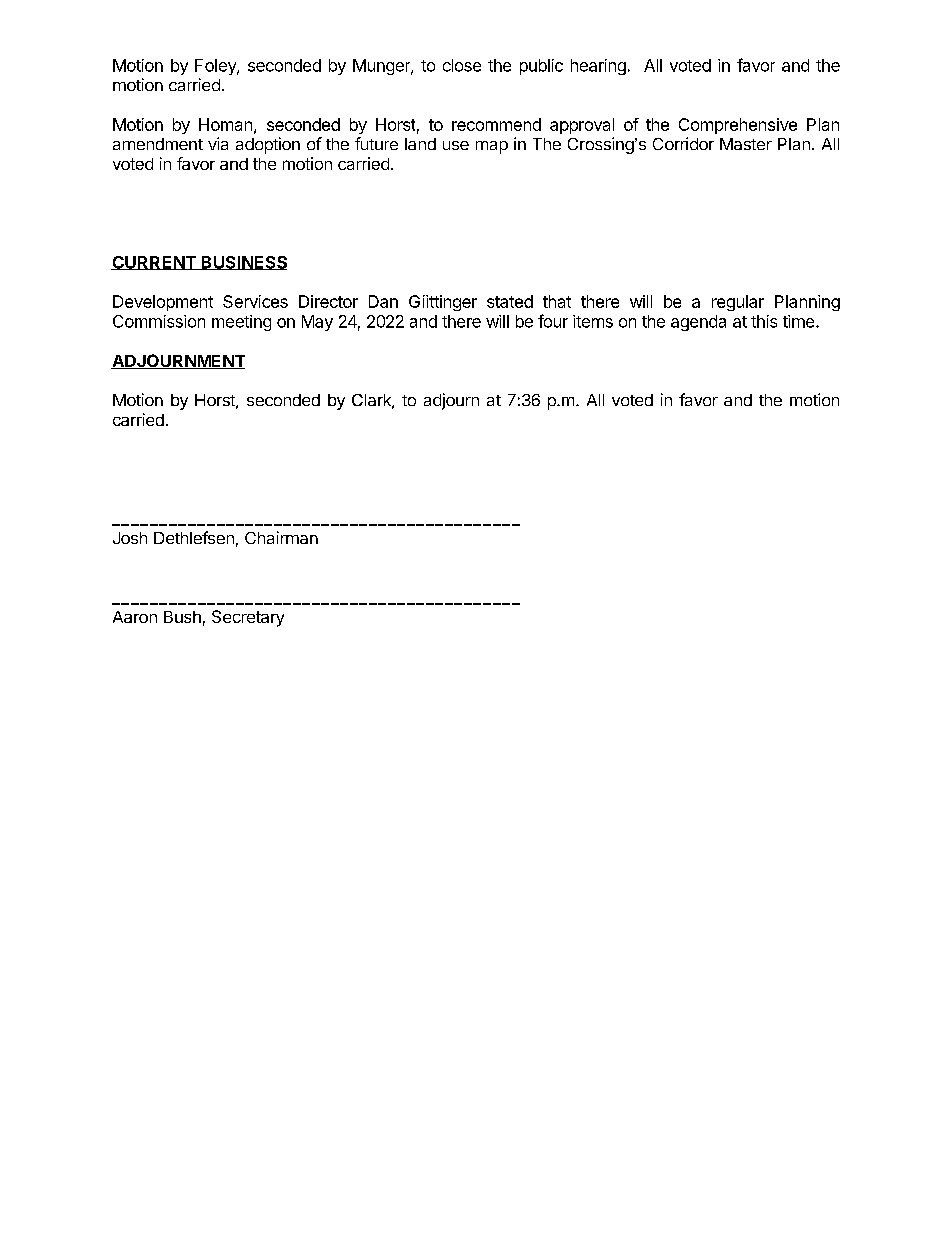 This screenshot has width=952, height=1233. What do you see at coordinates (746, 144) in the screenshot?
I see `Master` at bounding box center [746, 144].
